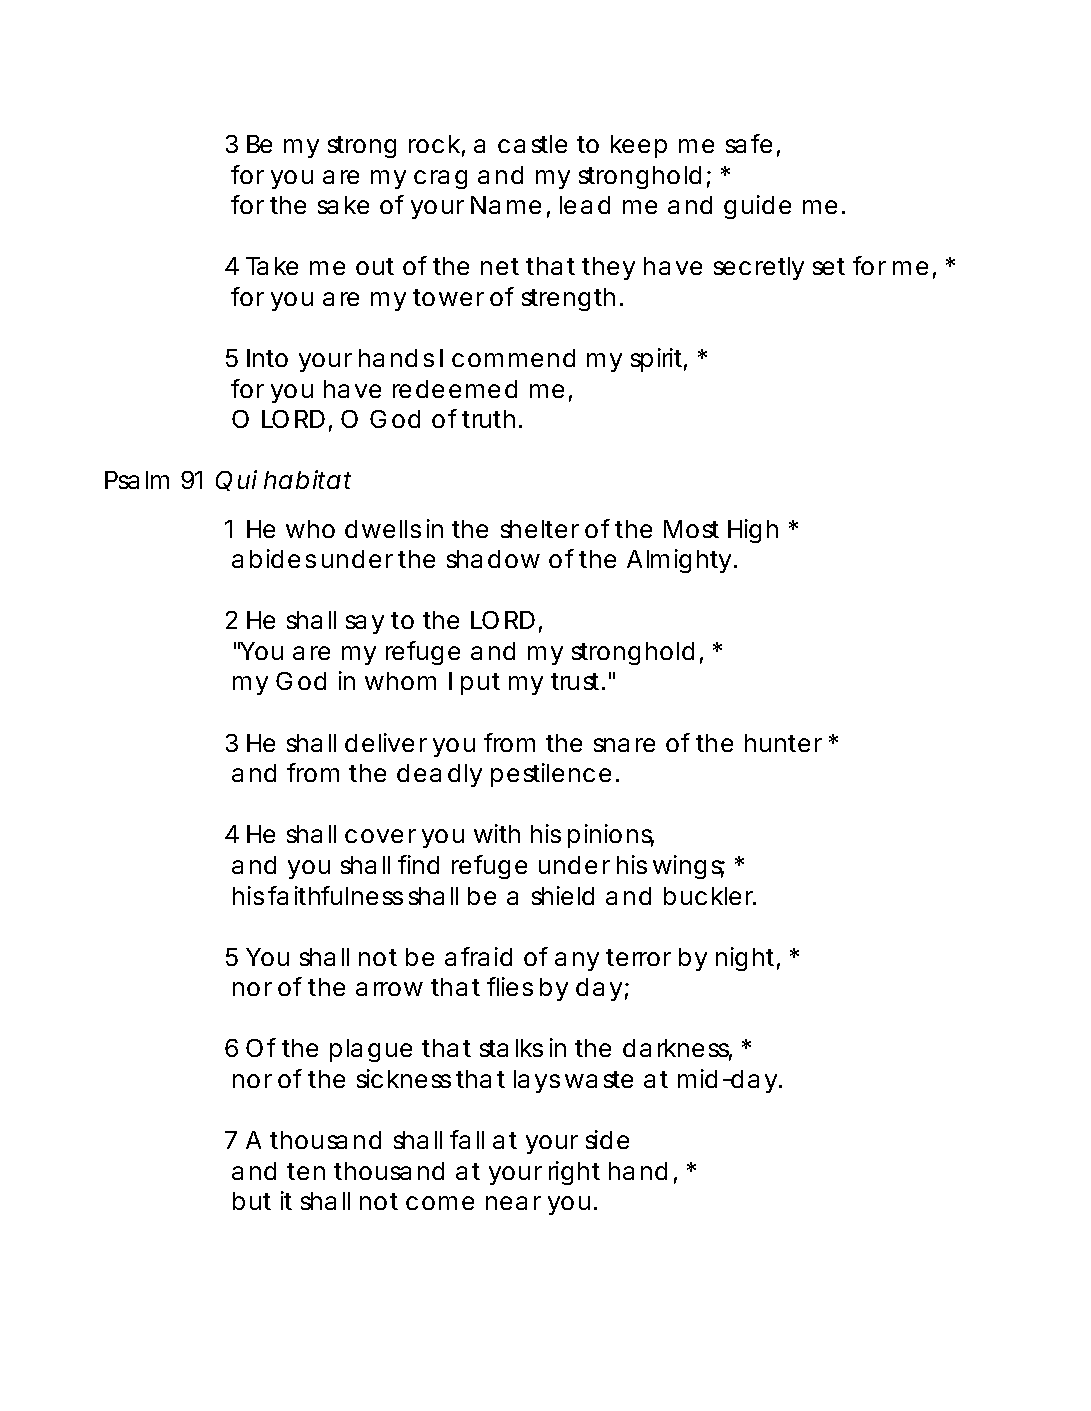  Describe the element at coordinates (753, 531) in the page. I see `High` at that location.
